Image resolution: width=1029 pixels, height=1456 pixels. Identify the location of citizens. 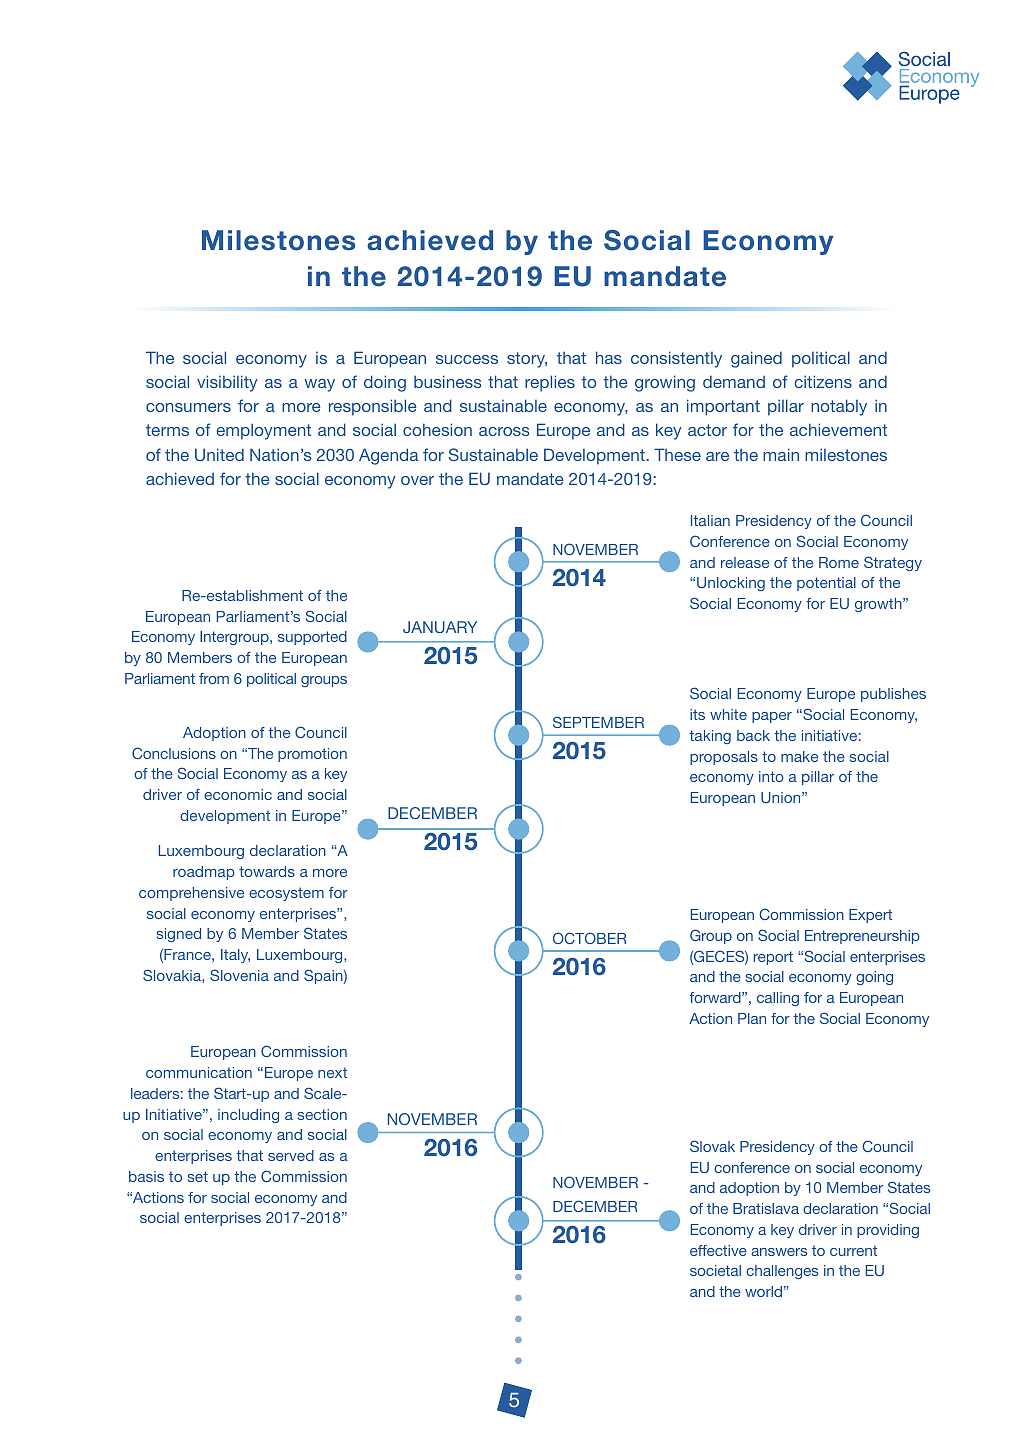
(823, 381).
